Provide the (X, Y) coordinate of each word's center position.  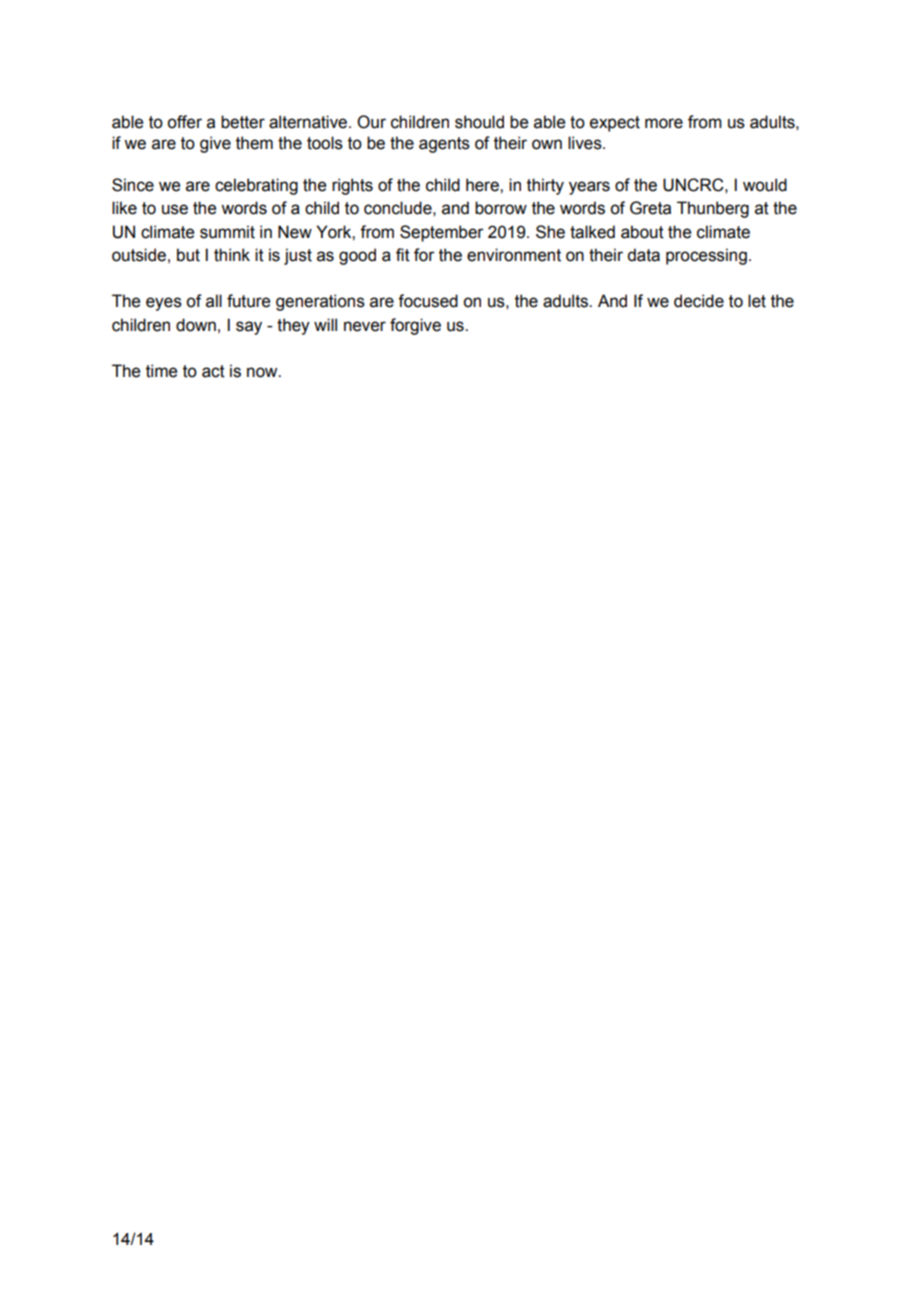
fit (403, 255)
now (263, 372)
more (664, 123)
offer (184, 122)
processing (706, 256)
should (479, 122)
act (213, 371)
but (188, 255)
